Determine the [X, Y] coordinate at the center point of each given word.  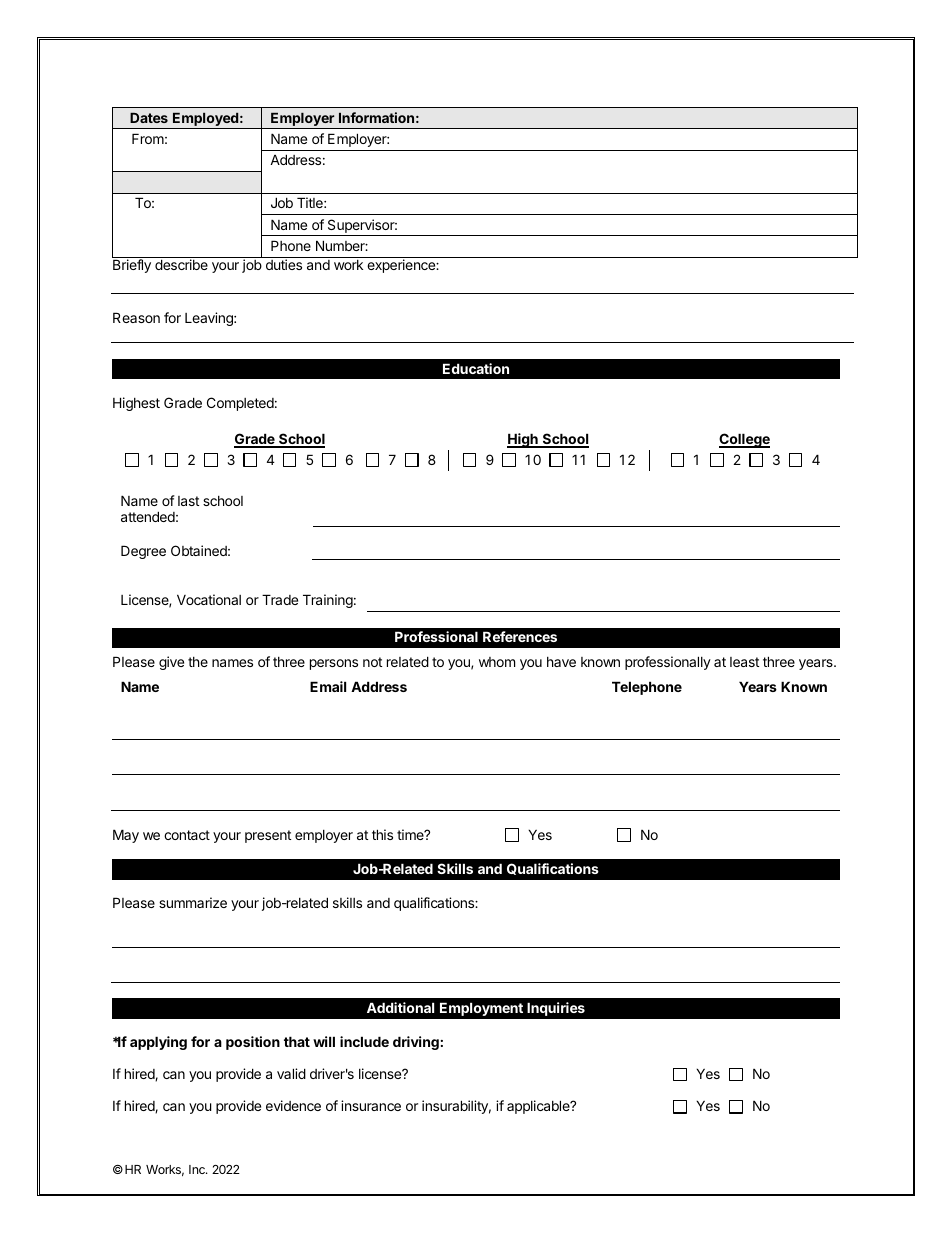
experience [402, 266]
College [744, 440]
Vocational [209, 599]
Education [476, 368]
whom [497, 662]
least [744, 662]
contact [187, 835]
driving [416, 1043]
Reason [136, 317]
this [382, 834]
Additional [400, 1007]
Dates [149, 118]
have [561, 662]
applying [158, 1043]
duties [284, 264]
